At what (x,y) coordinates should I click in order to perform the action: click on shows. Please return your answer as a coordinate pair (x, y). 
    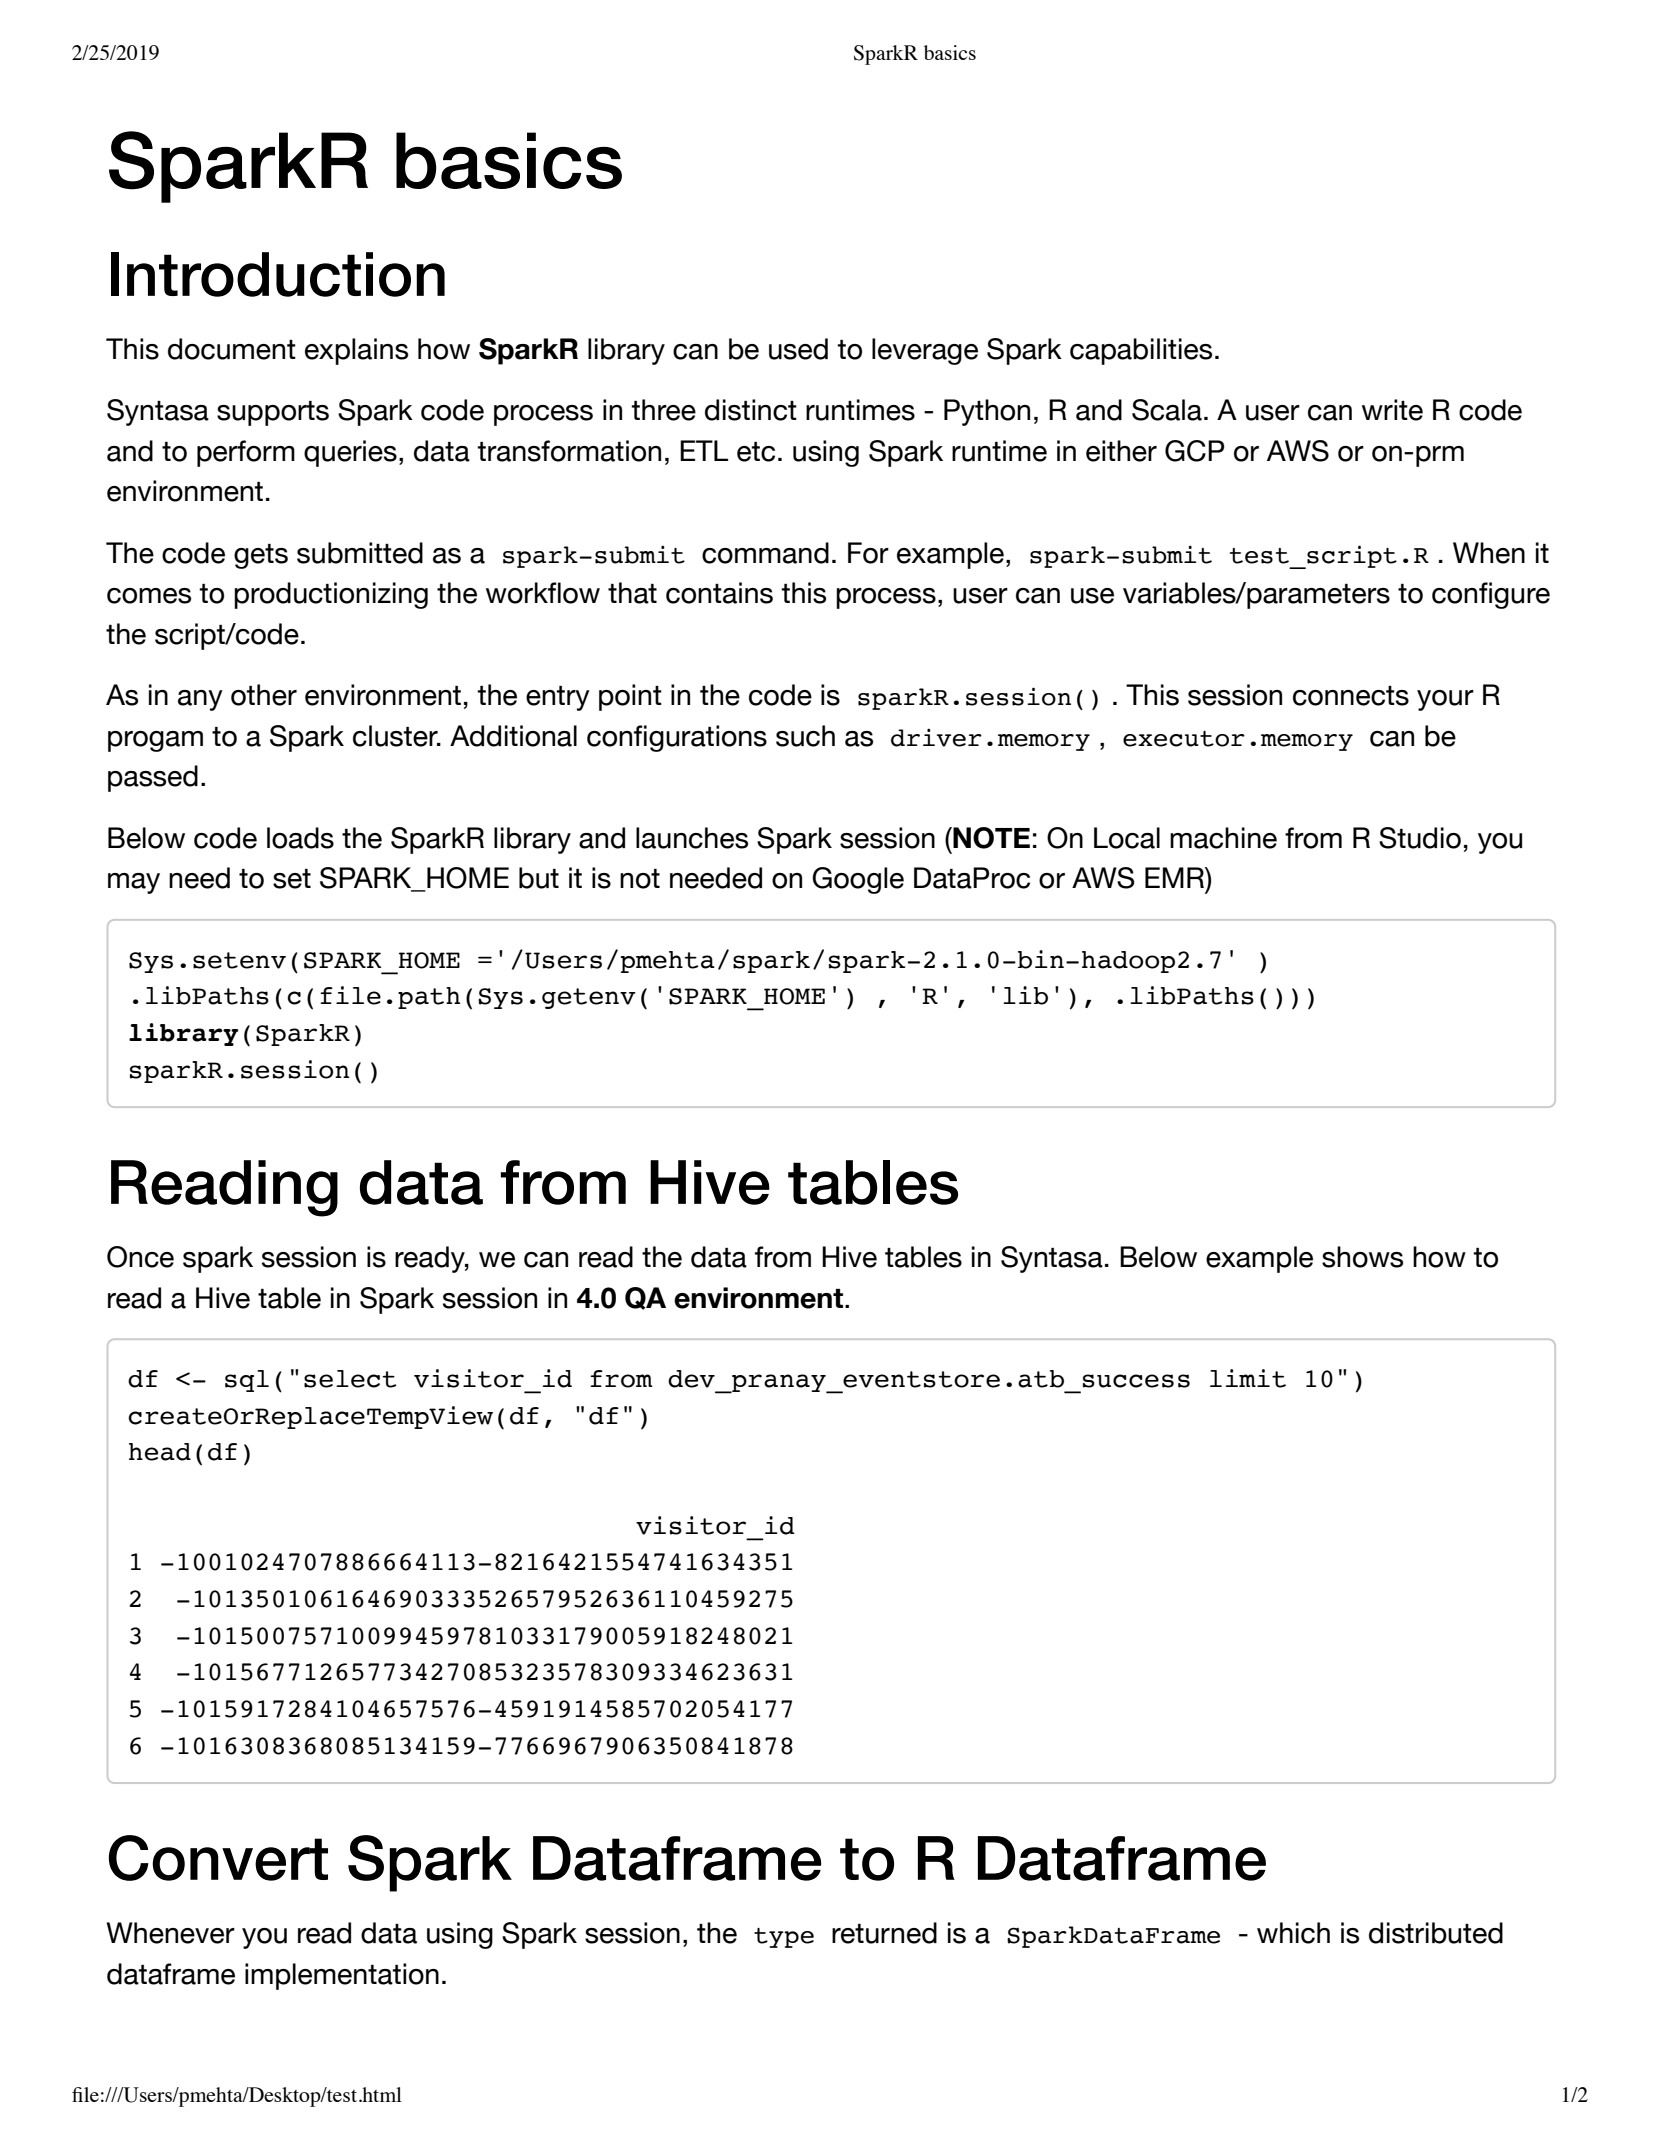
    Looking at the image, I should click on (1362, 1257).
